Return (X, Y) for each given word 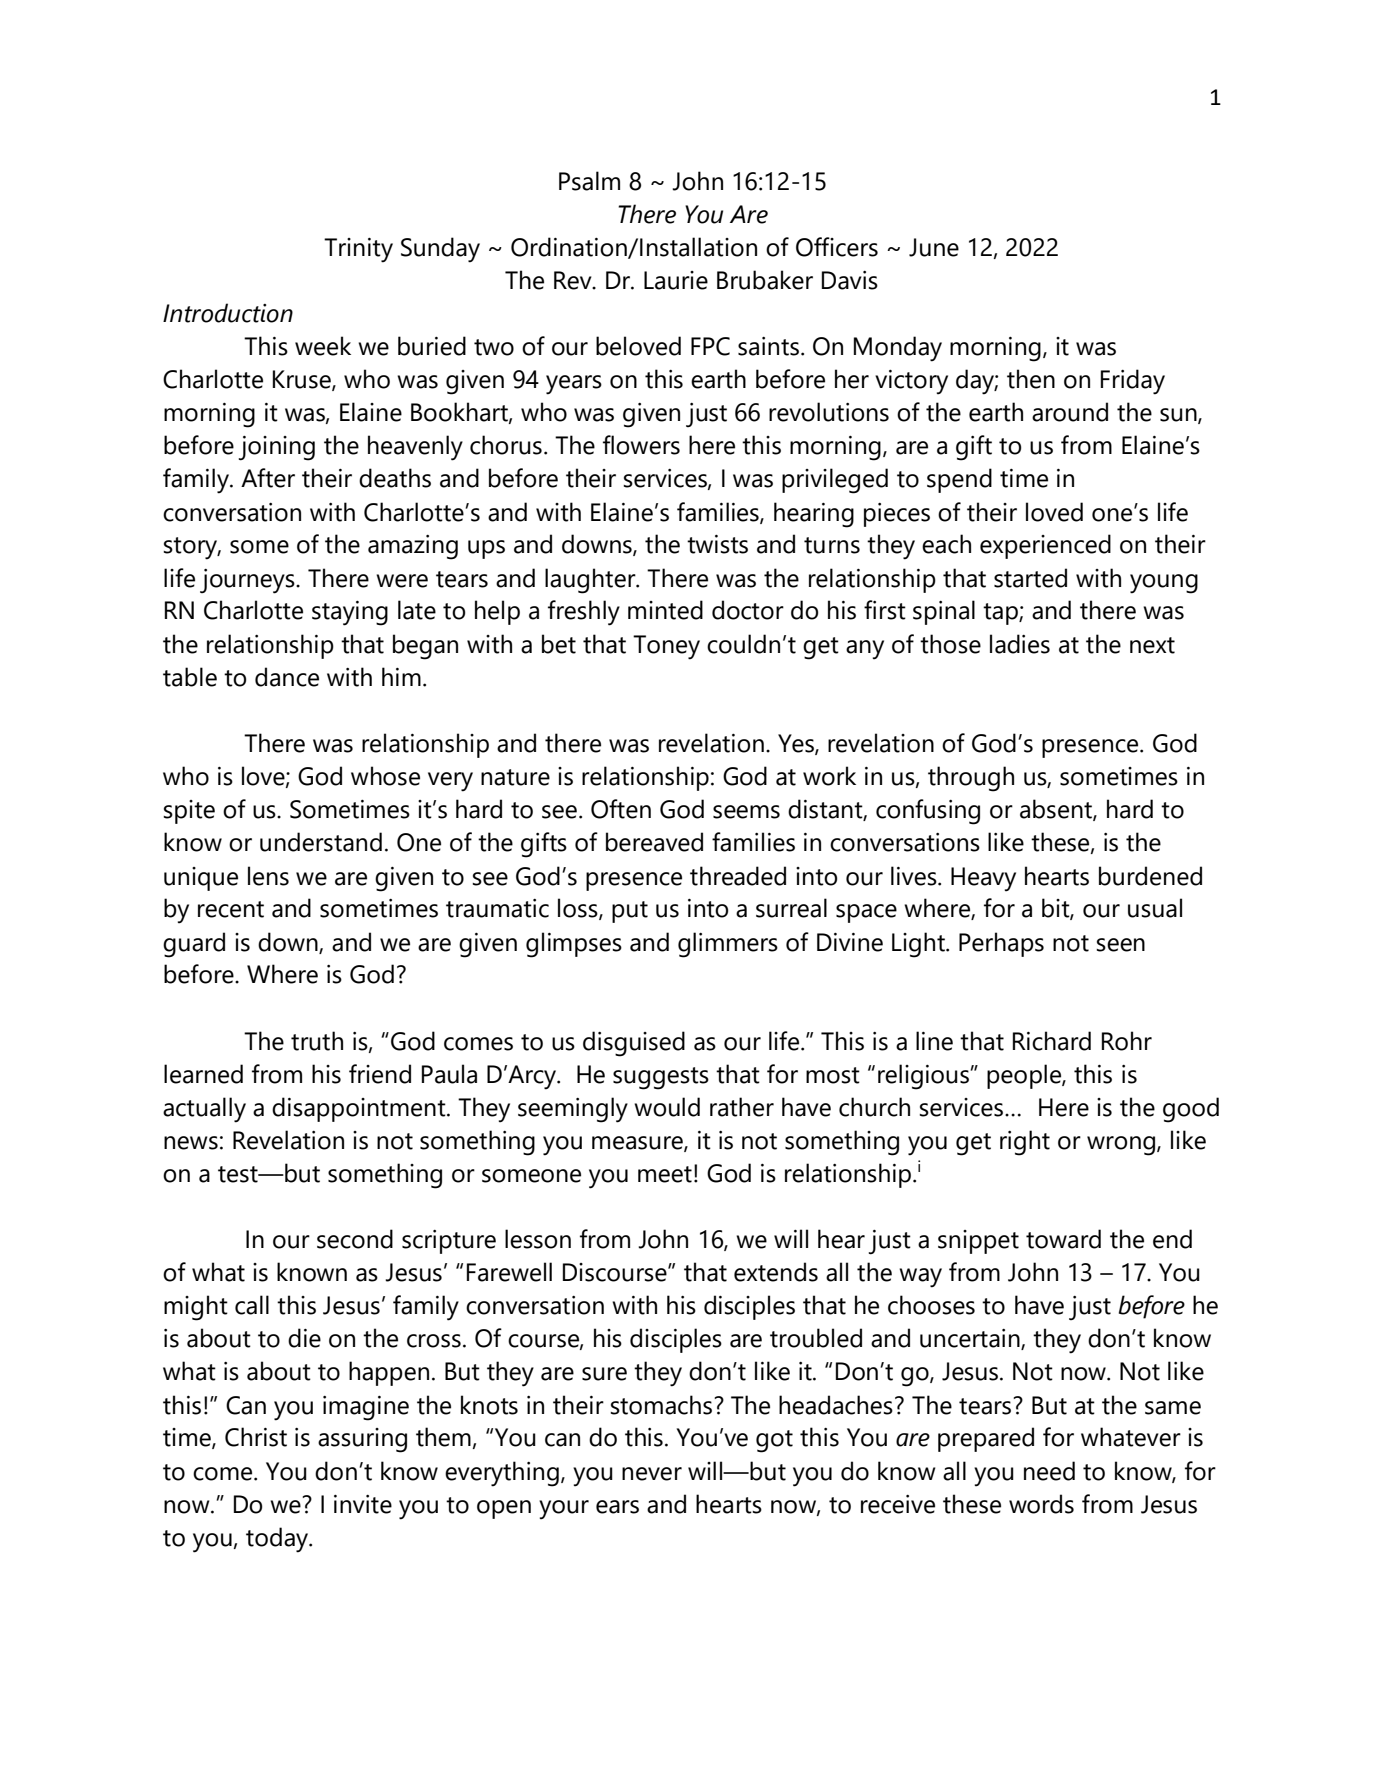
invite (363, 1504)
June (934, 247)
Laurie (676, 280)
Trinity (358, 250)
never (652, 1474)
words (1041, 1504)
